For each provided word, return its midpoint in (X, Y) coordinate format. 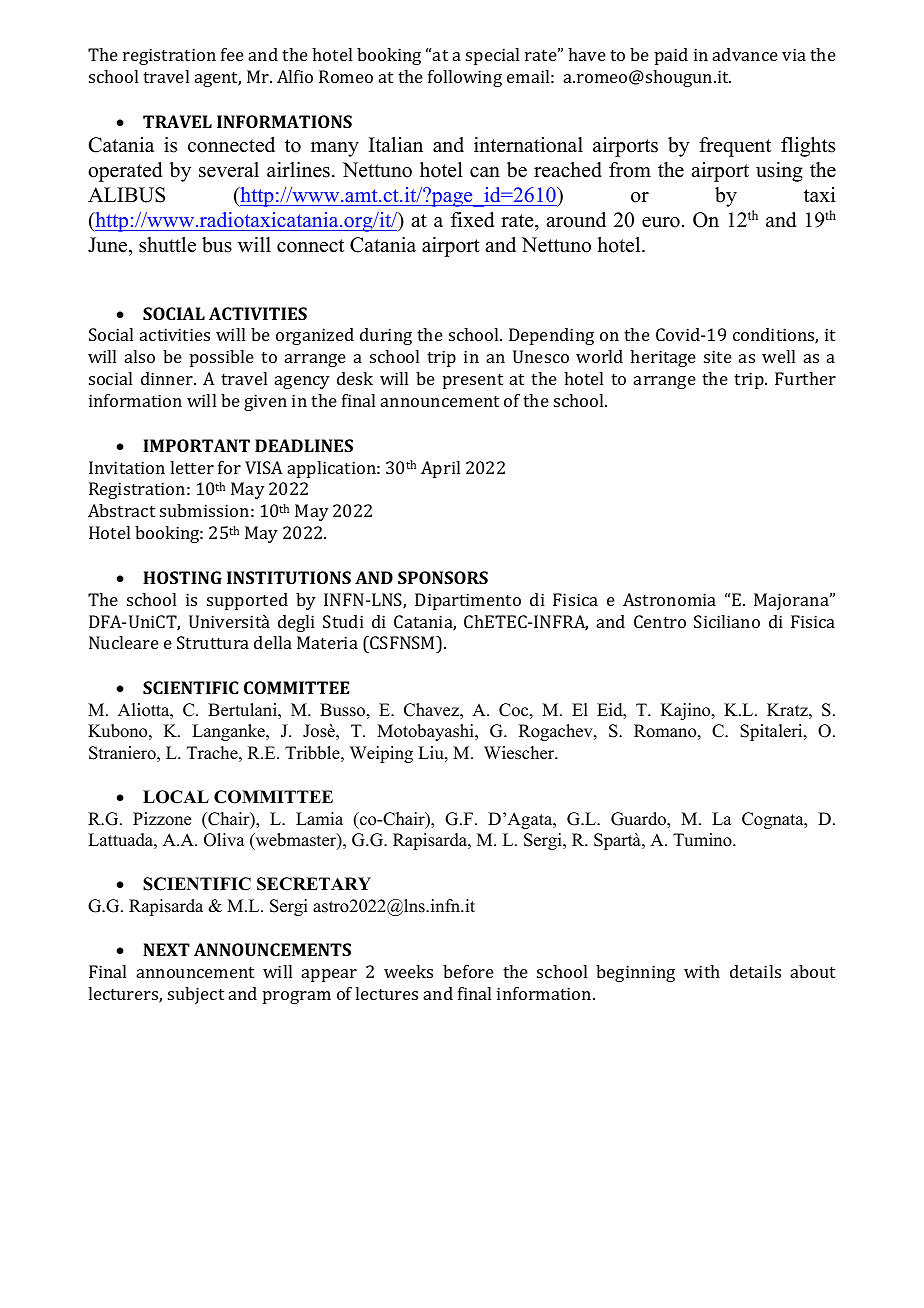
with (702, 971)
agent (218, 79)
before (468, 971)
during (386, 336)
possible (222, 358)
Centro (660, 621)
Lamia (319, 818)
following (465, 78)
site (718, 356)
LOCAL (176, 797)
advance (745, 54)
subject (196, 995)
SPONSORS (443, 577)
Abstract (121, 510)
